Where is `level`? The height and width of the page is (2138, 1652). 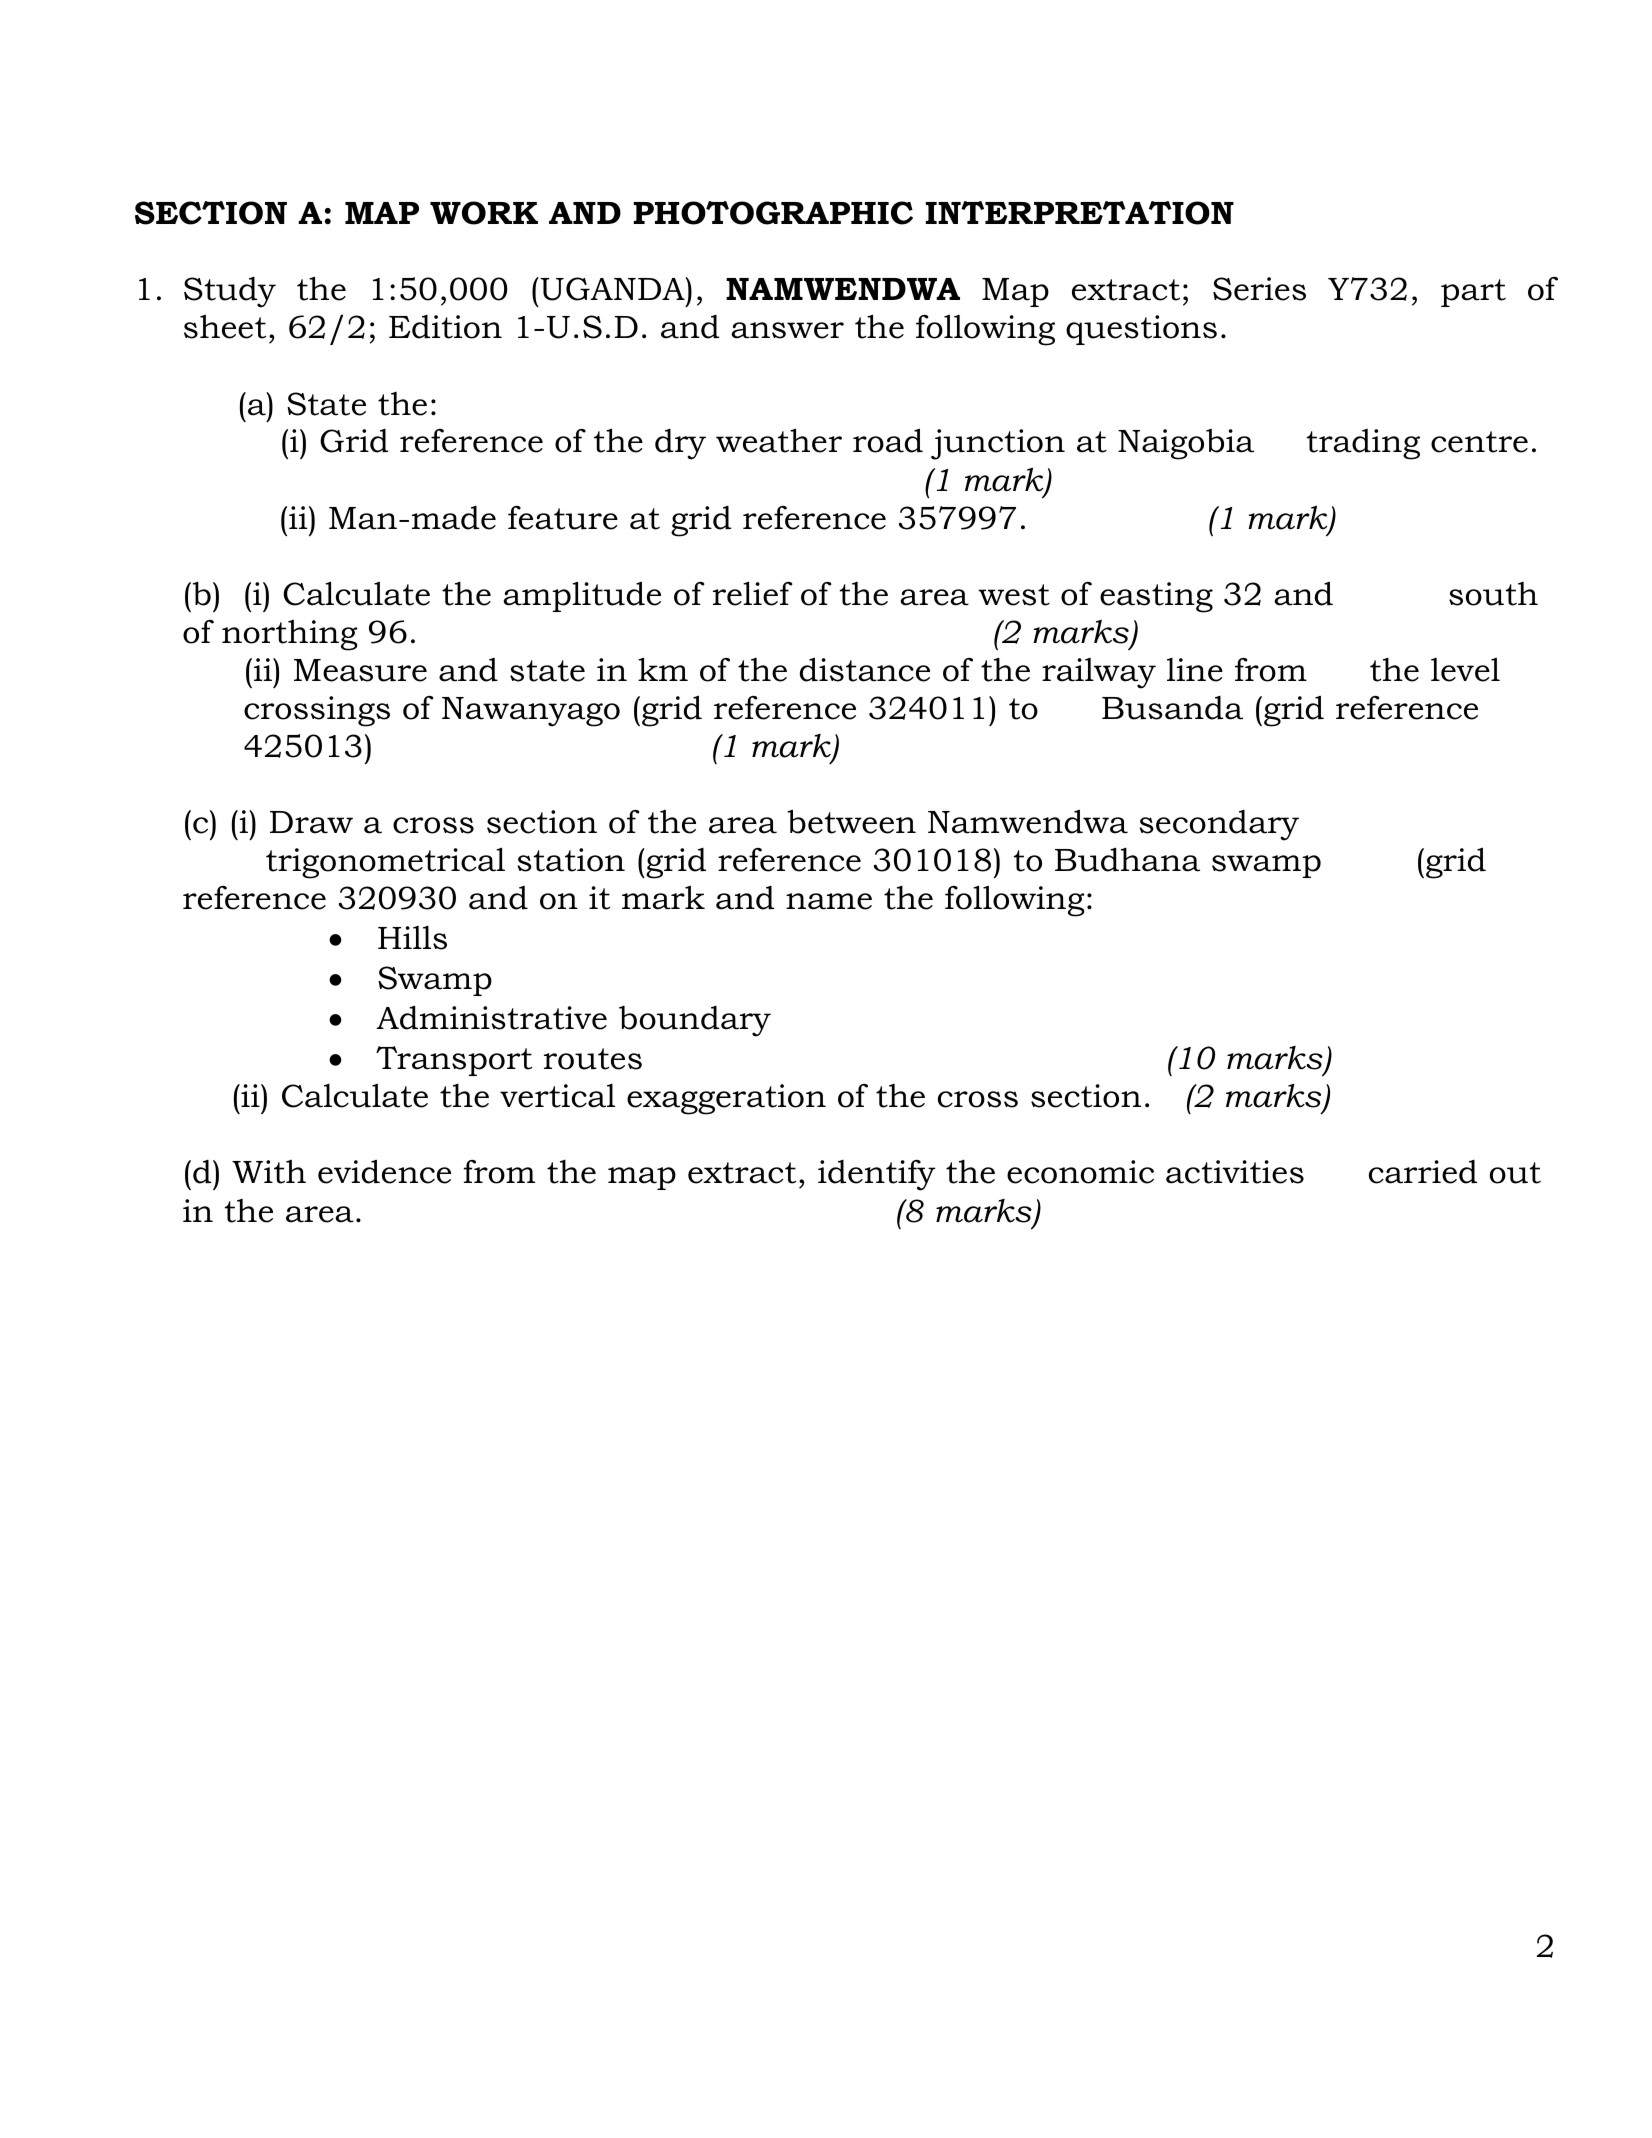
level is located at coordinates (1465, 670).
